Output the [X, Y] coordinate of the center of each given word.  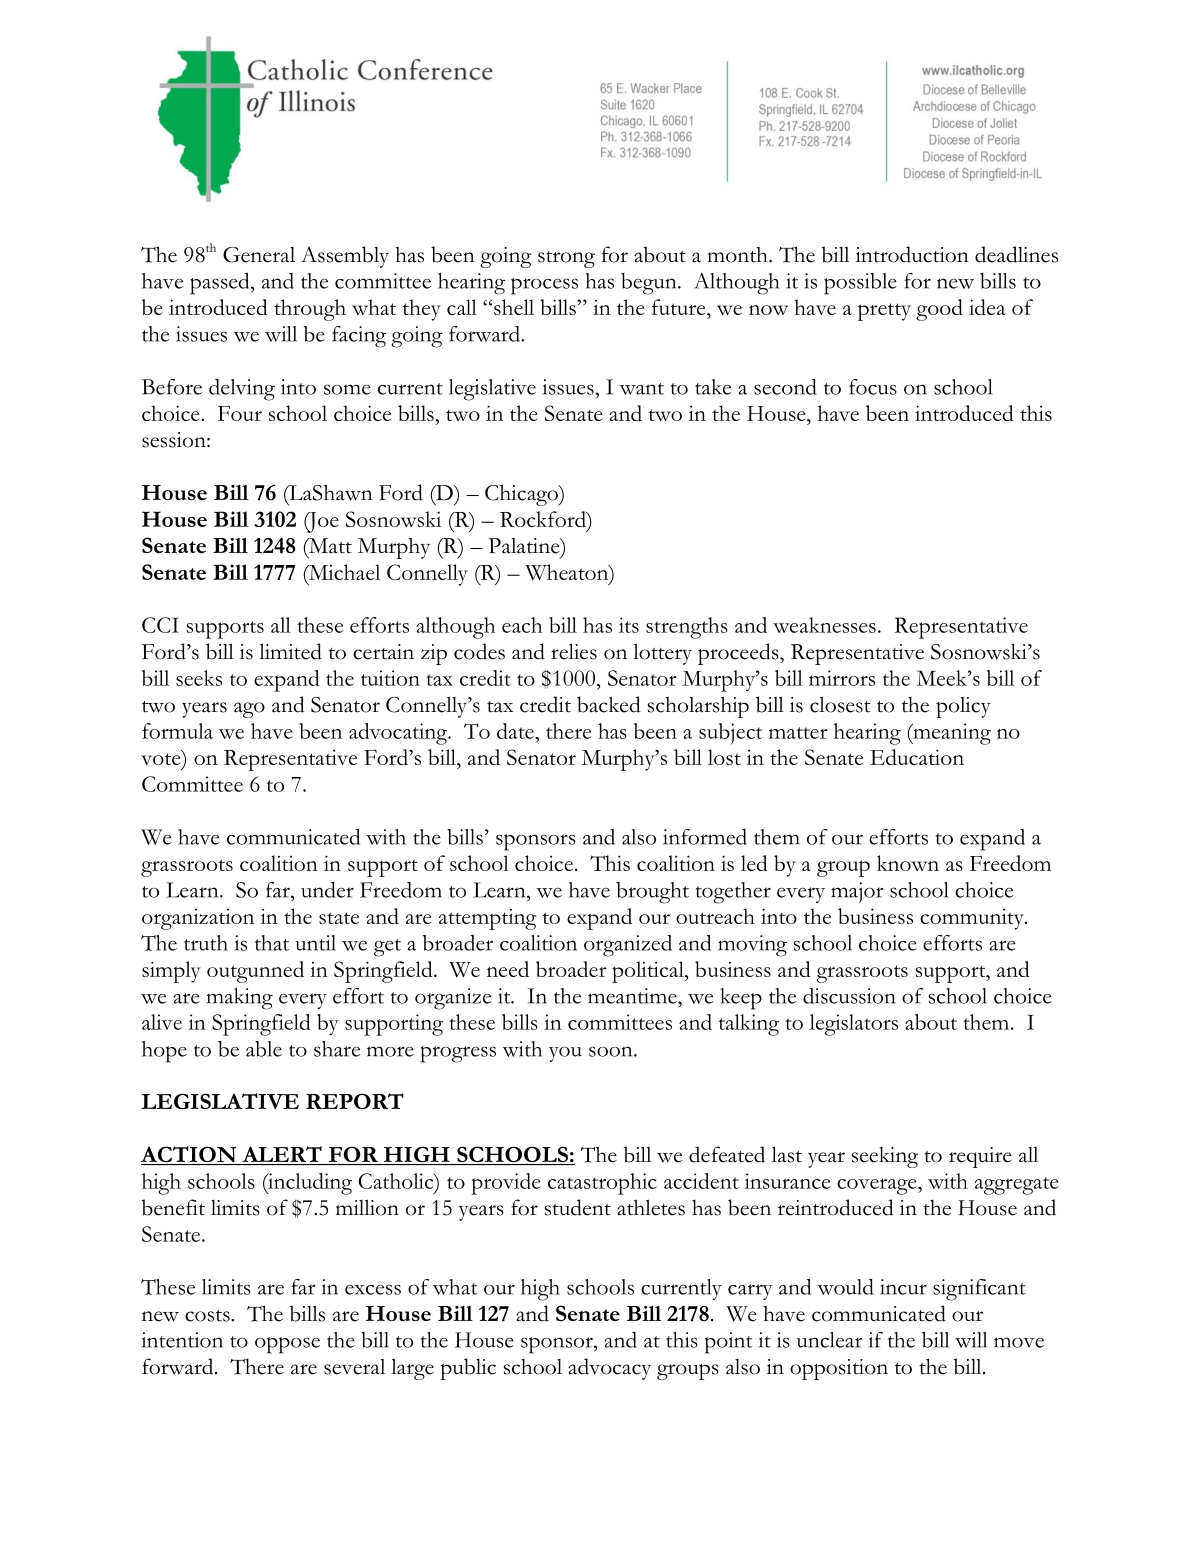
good [939, 310]
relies [574, 651]
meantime [633, 996]
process [544, 286]
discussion [849, 996]
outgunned [255, 972]
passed [221, 283]
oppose [287, 1345]
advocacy [609, 1369]
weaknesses [824, 625]
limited [290, 651]
